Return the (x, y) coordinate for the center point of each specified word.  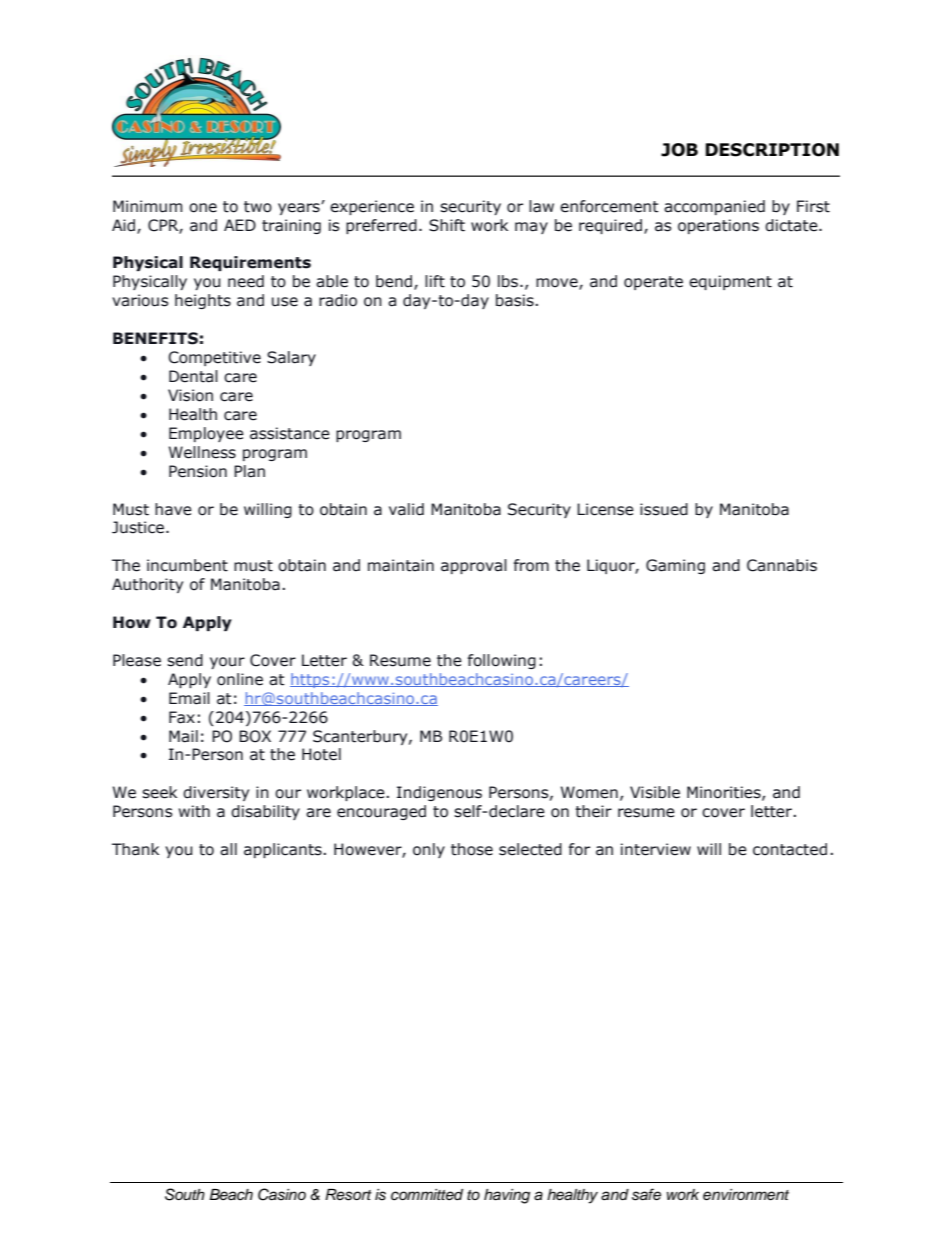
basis (516, 300)
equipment (730, 282)
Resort (348, 1195)
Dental (193, 376)
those (472, 849)
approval (474, 566)
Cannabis (782, 565)
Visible (655, 792)
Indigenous (439, 793)
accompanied (714, 207)
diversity (216, 793)
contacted (790, 849)
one (203, 208)
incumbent (187, 565)
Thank (135, 849)
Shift (447, 225)
